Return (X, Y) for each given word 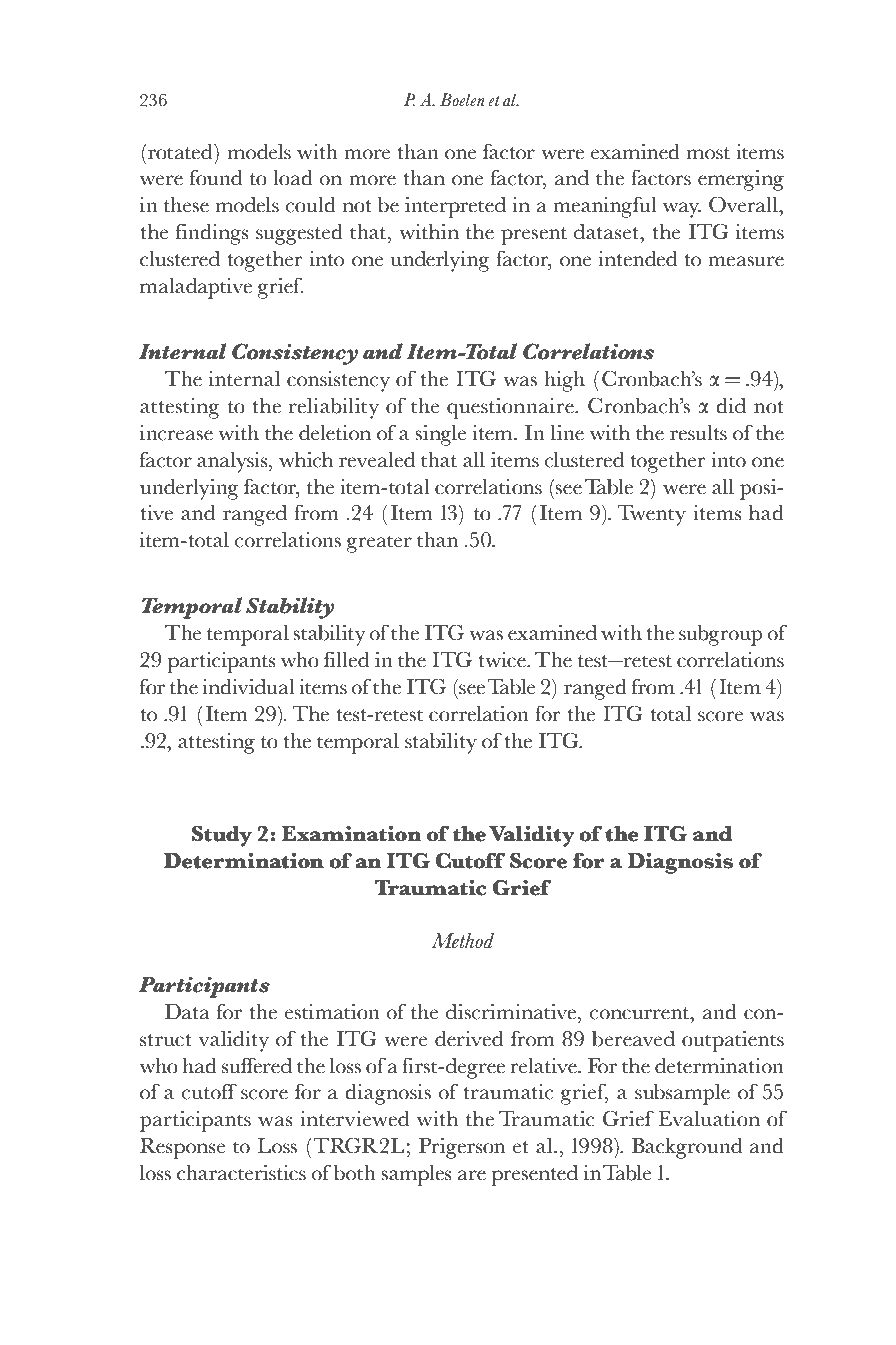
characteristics (241, 1172)
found (216, 177)
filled (346, 659)
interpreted (455, 207)
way (682, 210)
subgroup (720, 635)
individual (248, 686)
